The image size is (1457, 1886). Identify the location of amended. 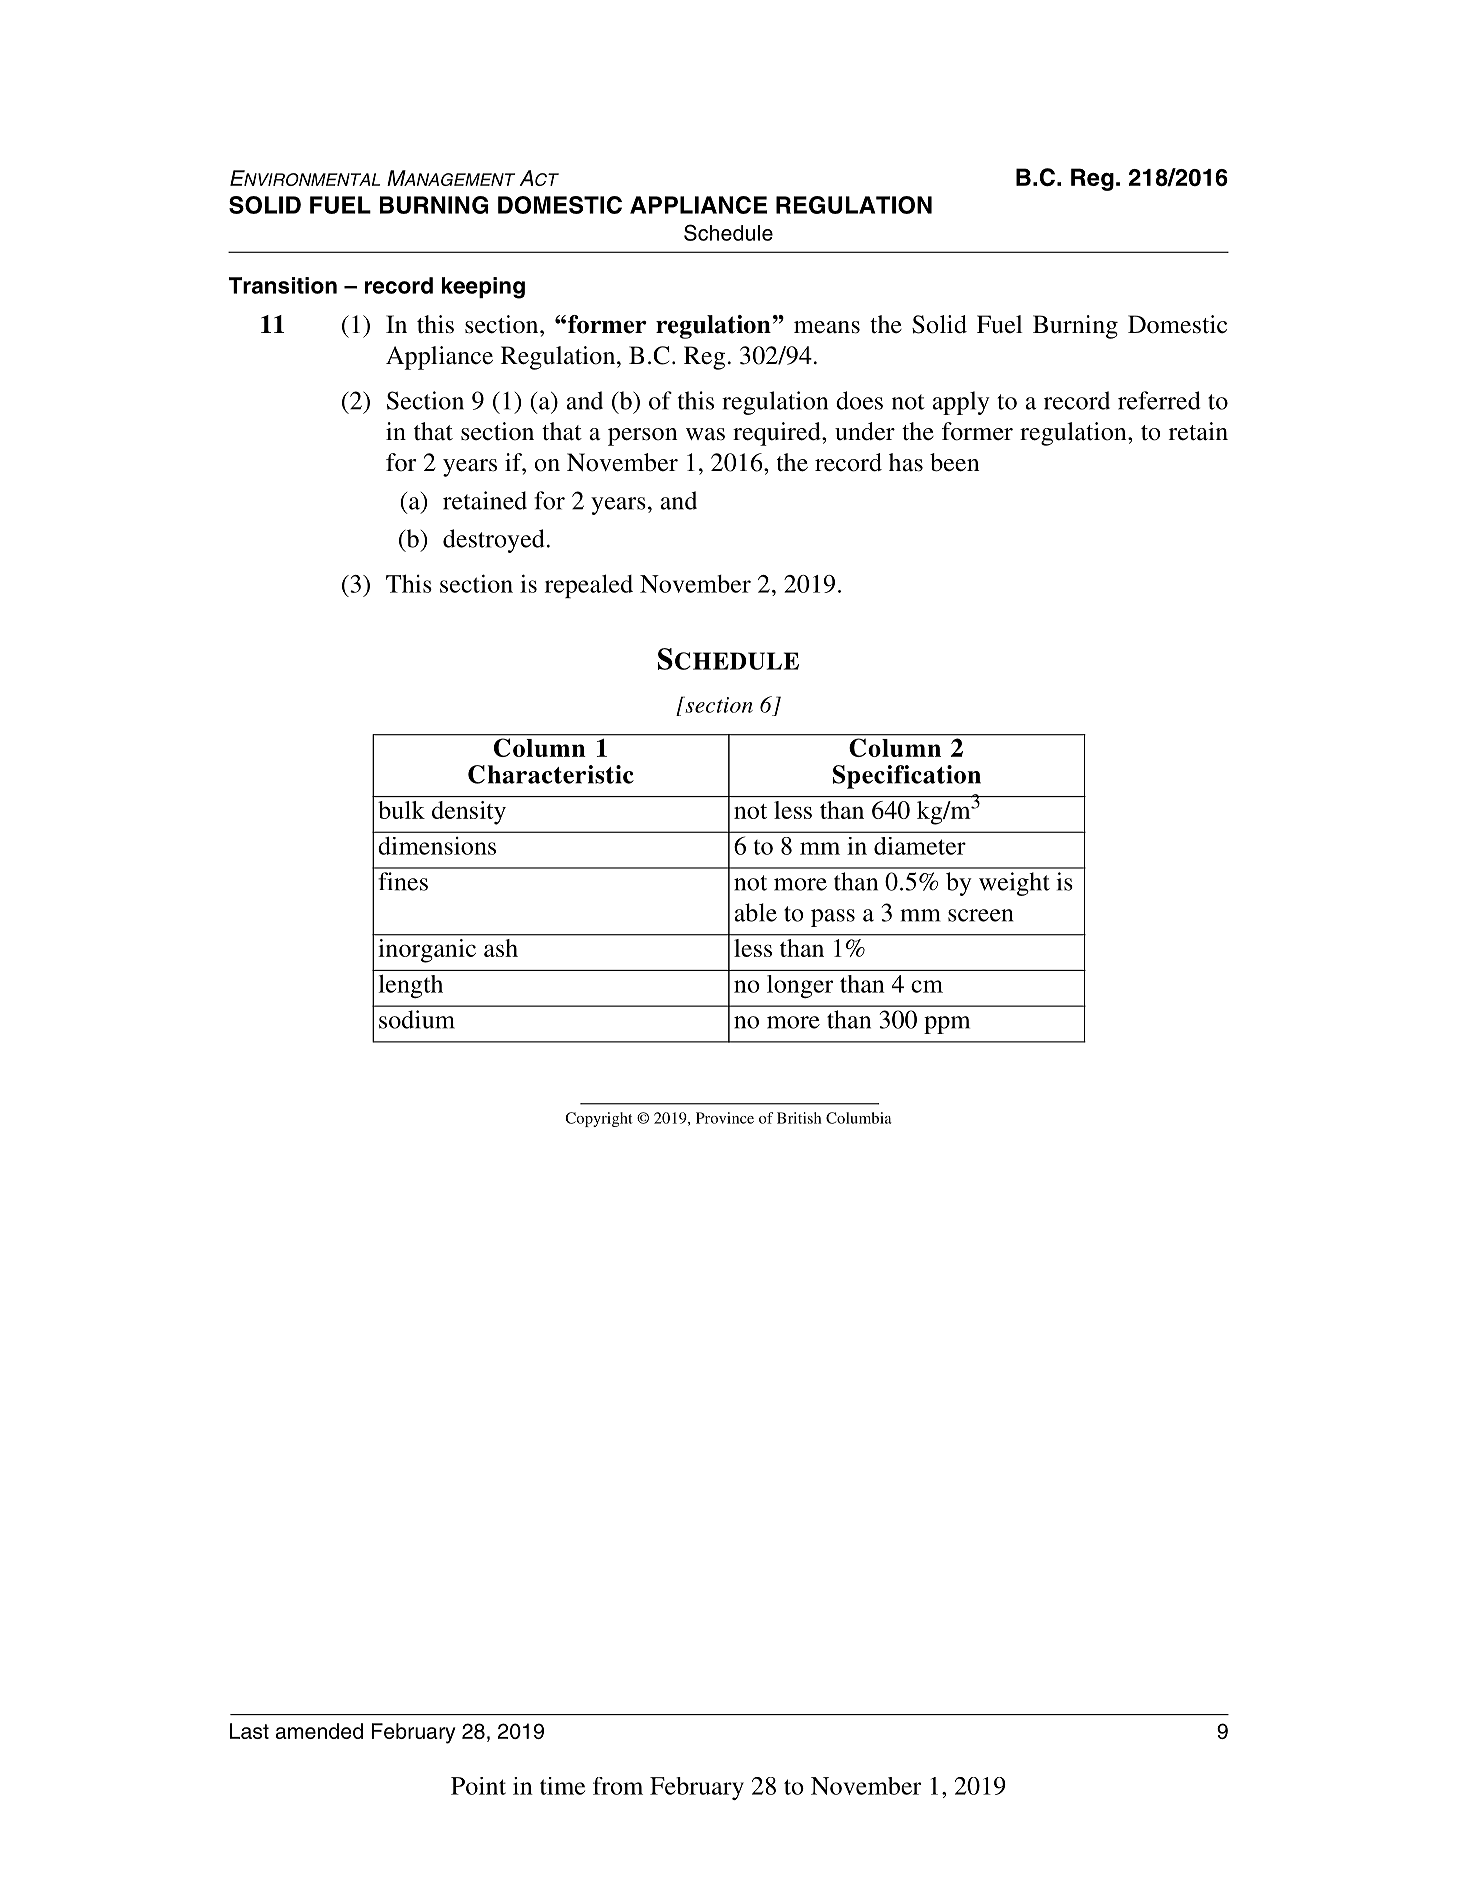
(319, 1731).
